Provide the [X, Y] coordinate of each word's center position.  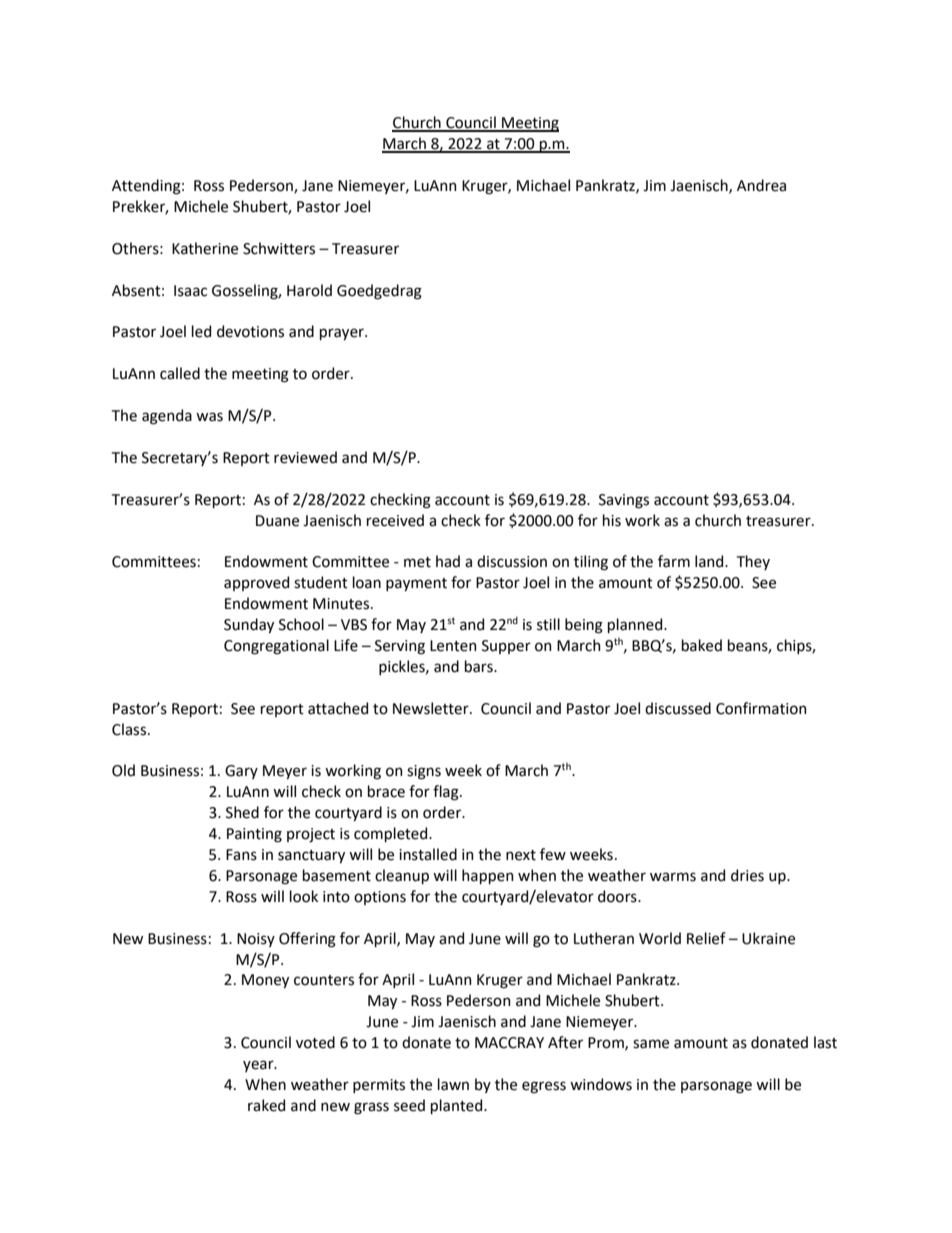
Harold [309, 290]
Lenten [453, 646]
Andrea [761, 185]
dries [747, 875]
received [395, 520]
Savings [624, 501]
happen [488, 876]
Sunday [249, 625]
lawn [453, 1084]
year [259, 1066]
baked [702, 645]
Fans [241, 855]
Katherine [205, 248]
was [209, 417]
